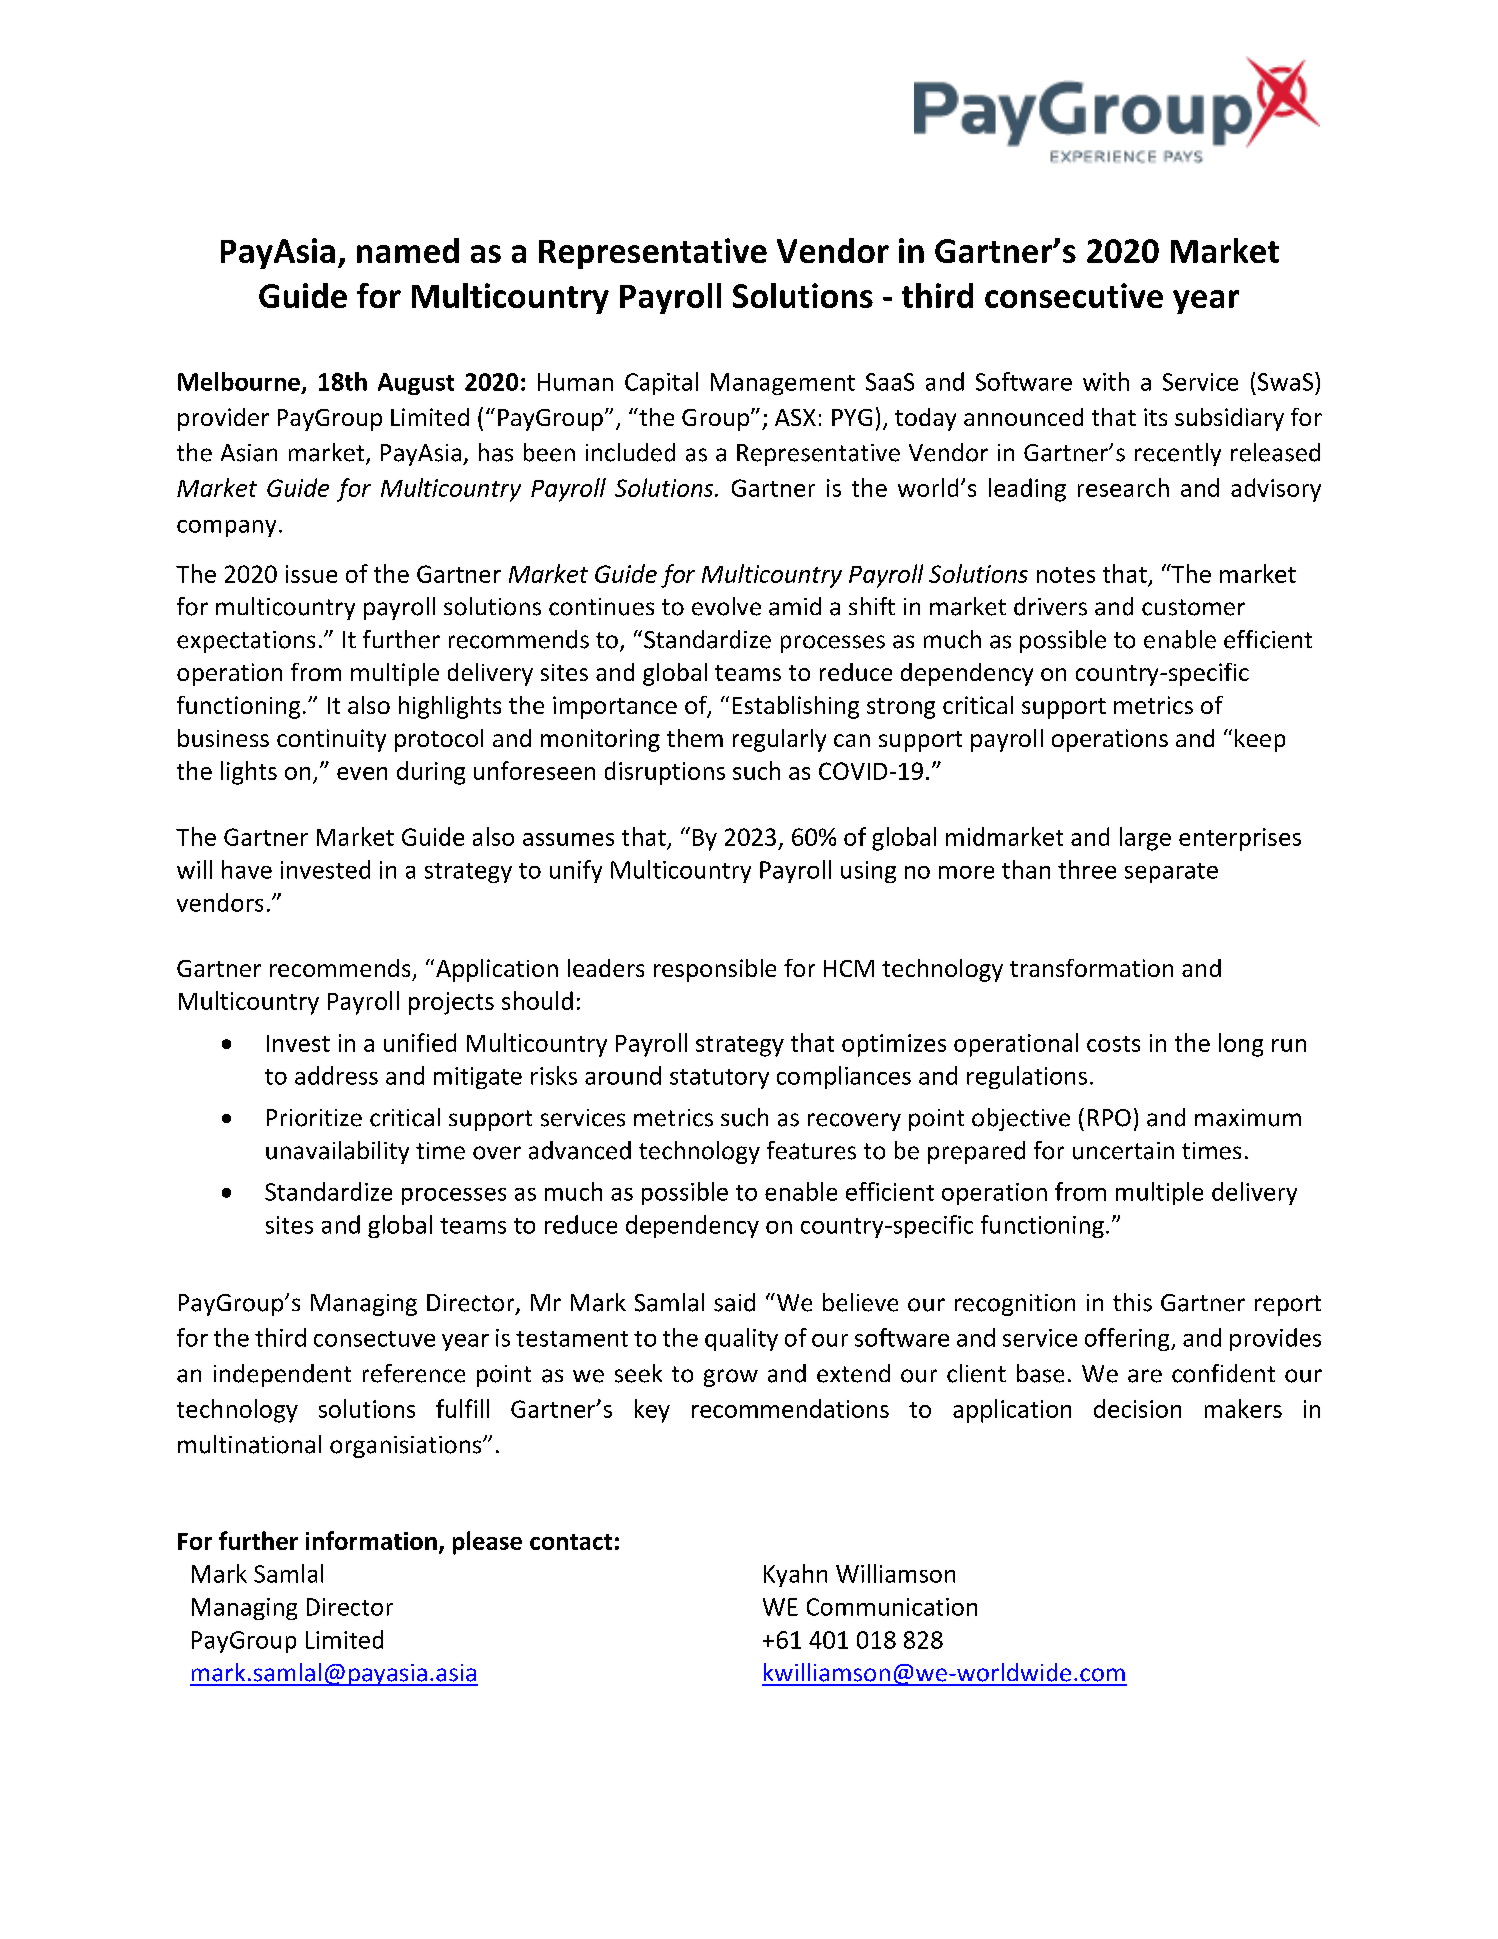  What do you see at coordinates (796, 707) in the document?
I see `Establishing` at bounding box center [796, 707].
